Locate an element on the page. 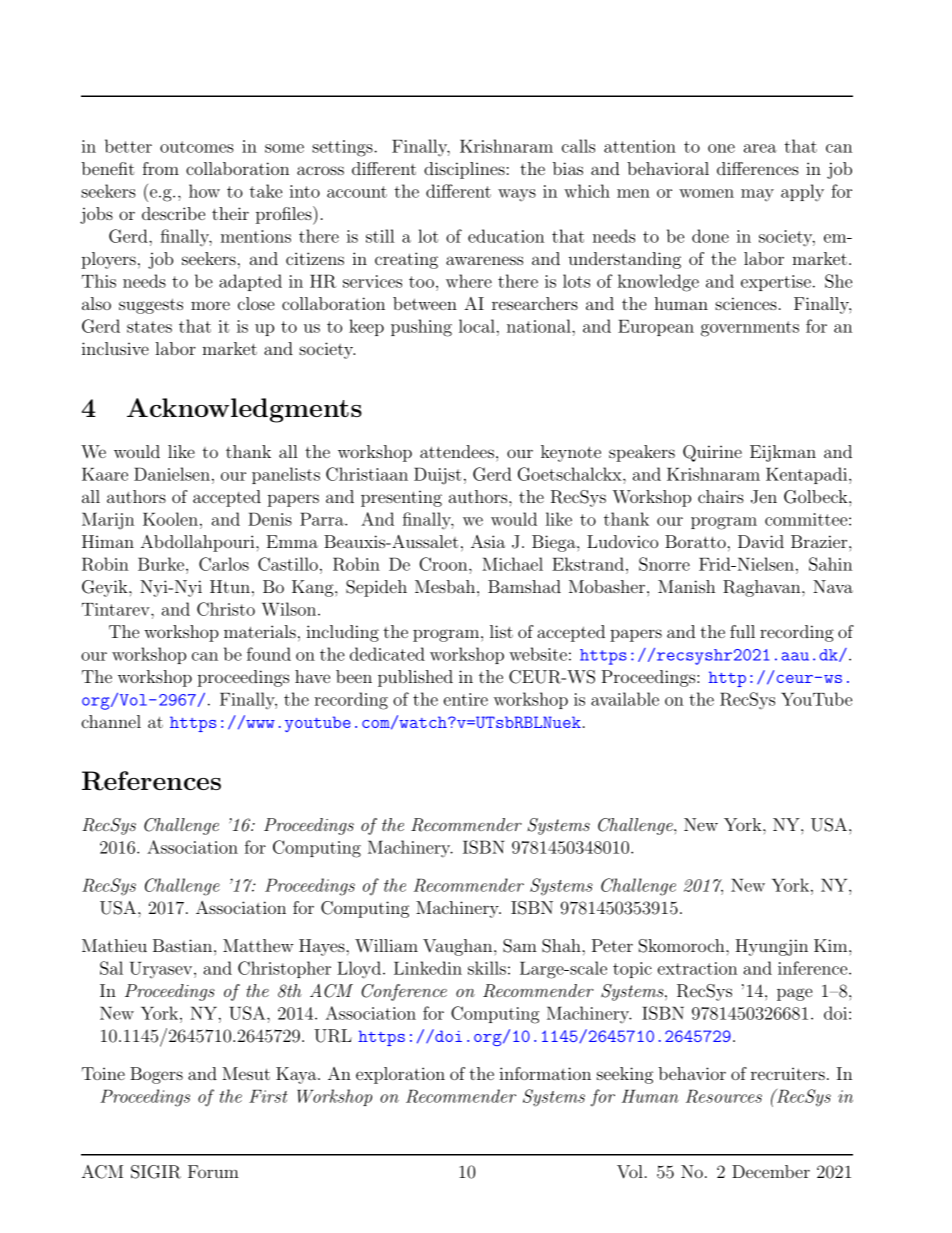  published is located at coordinates (415, 678).
